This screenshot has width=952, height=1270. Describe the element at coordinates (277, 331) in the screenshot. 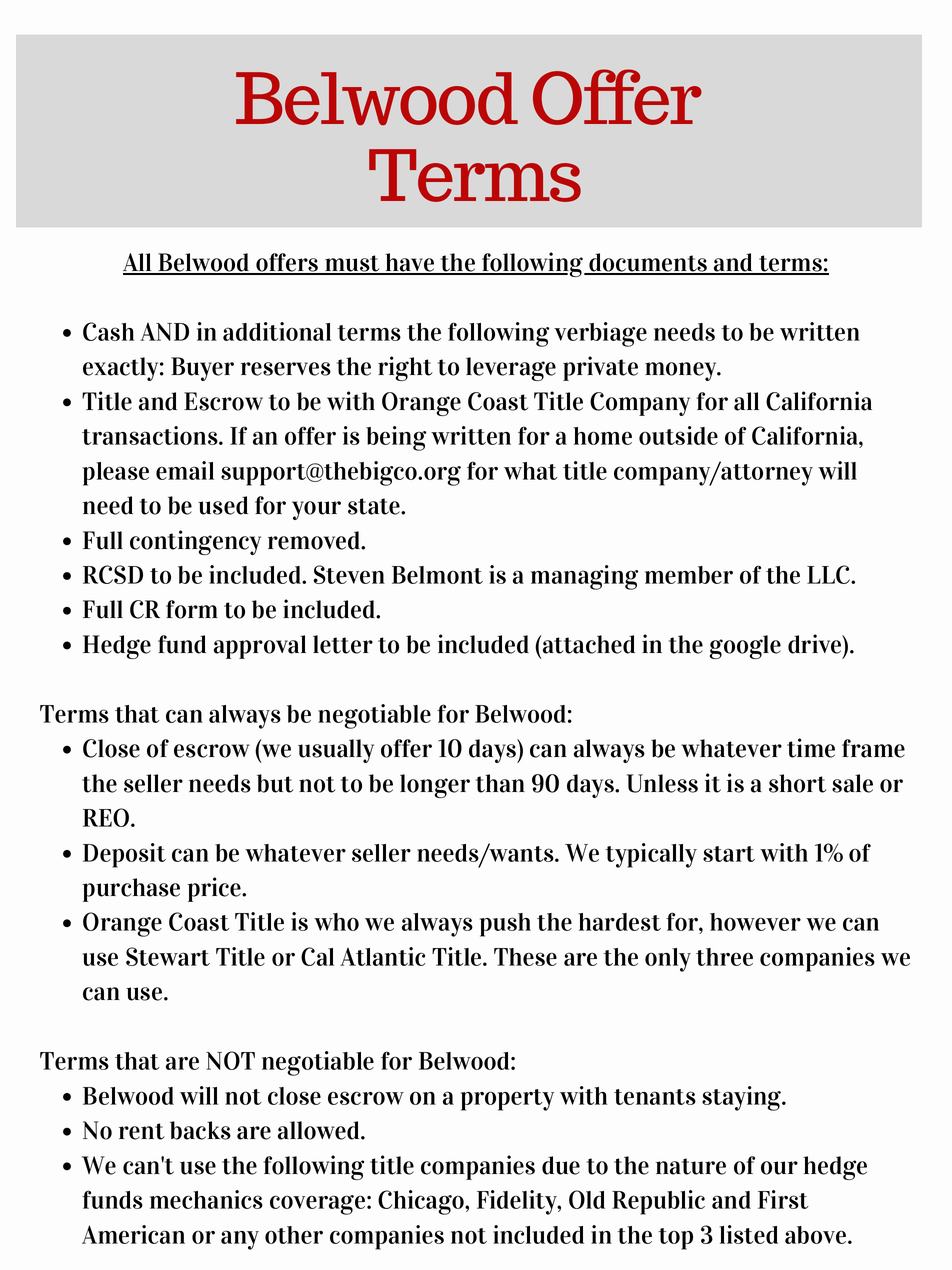

I see `additional` at that location.
